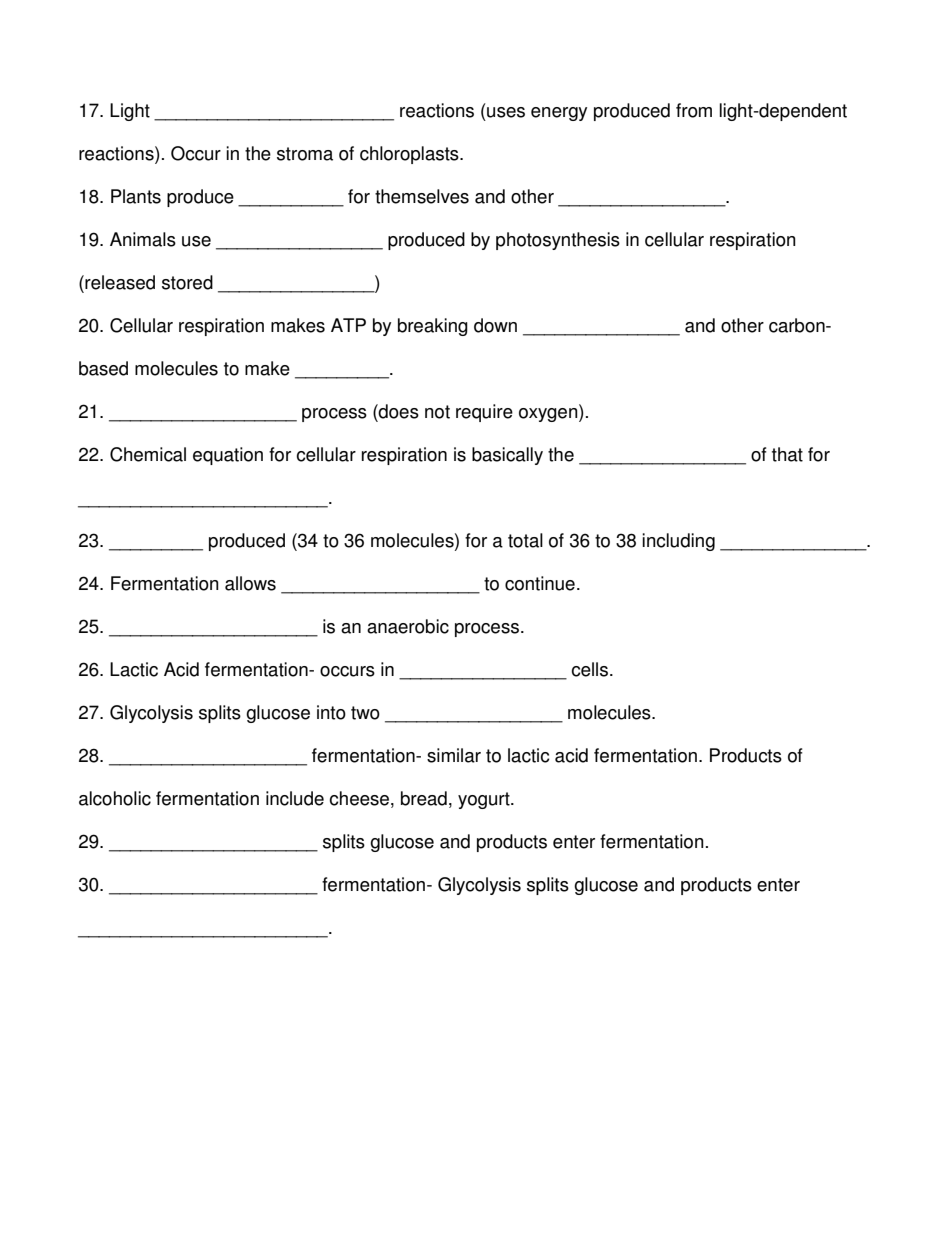  I want to click on including, so click(678, 542).
